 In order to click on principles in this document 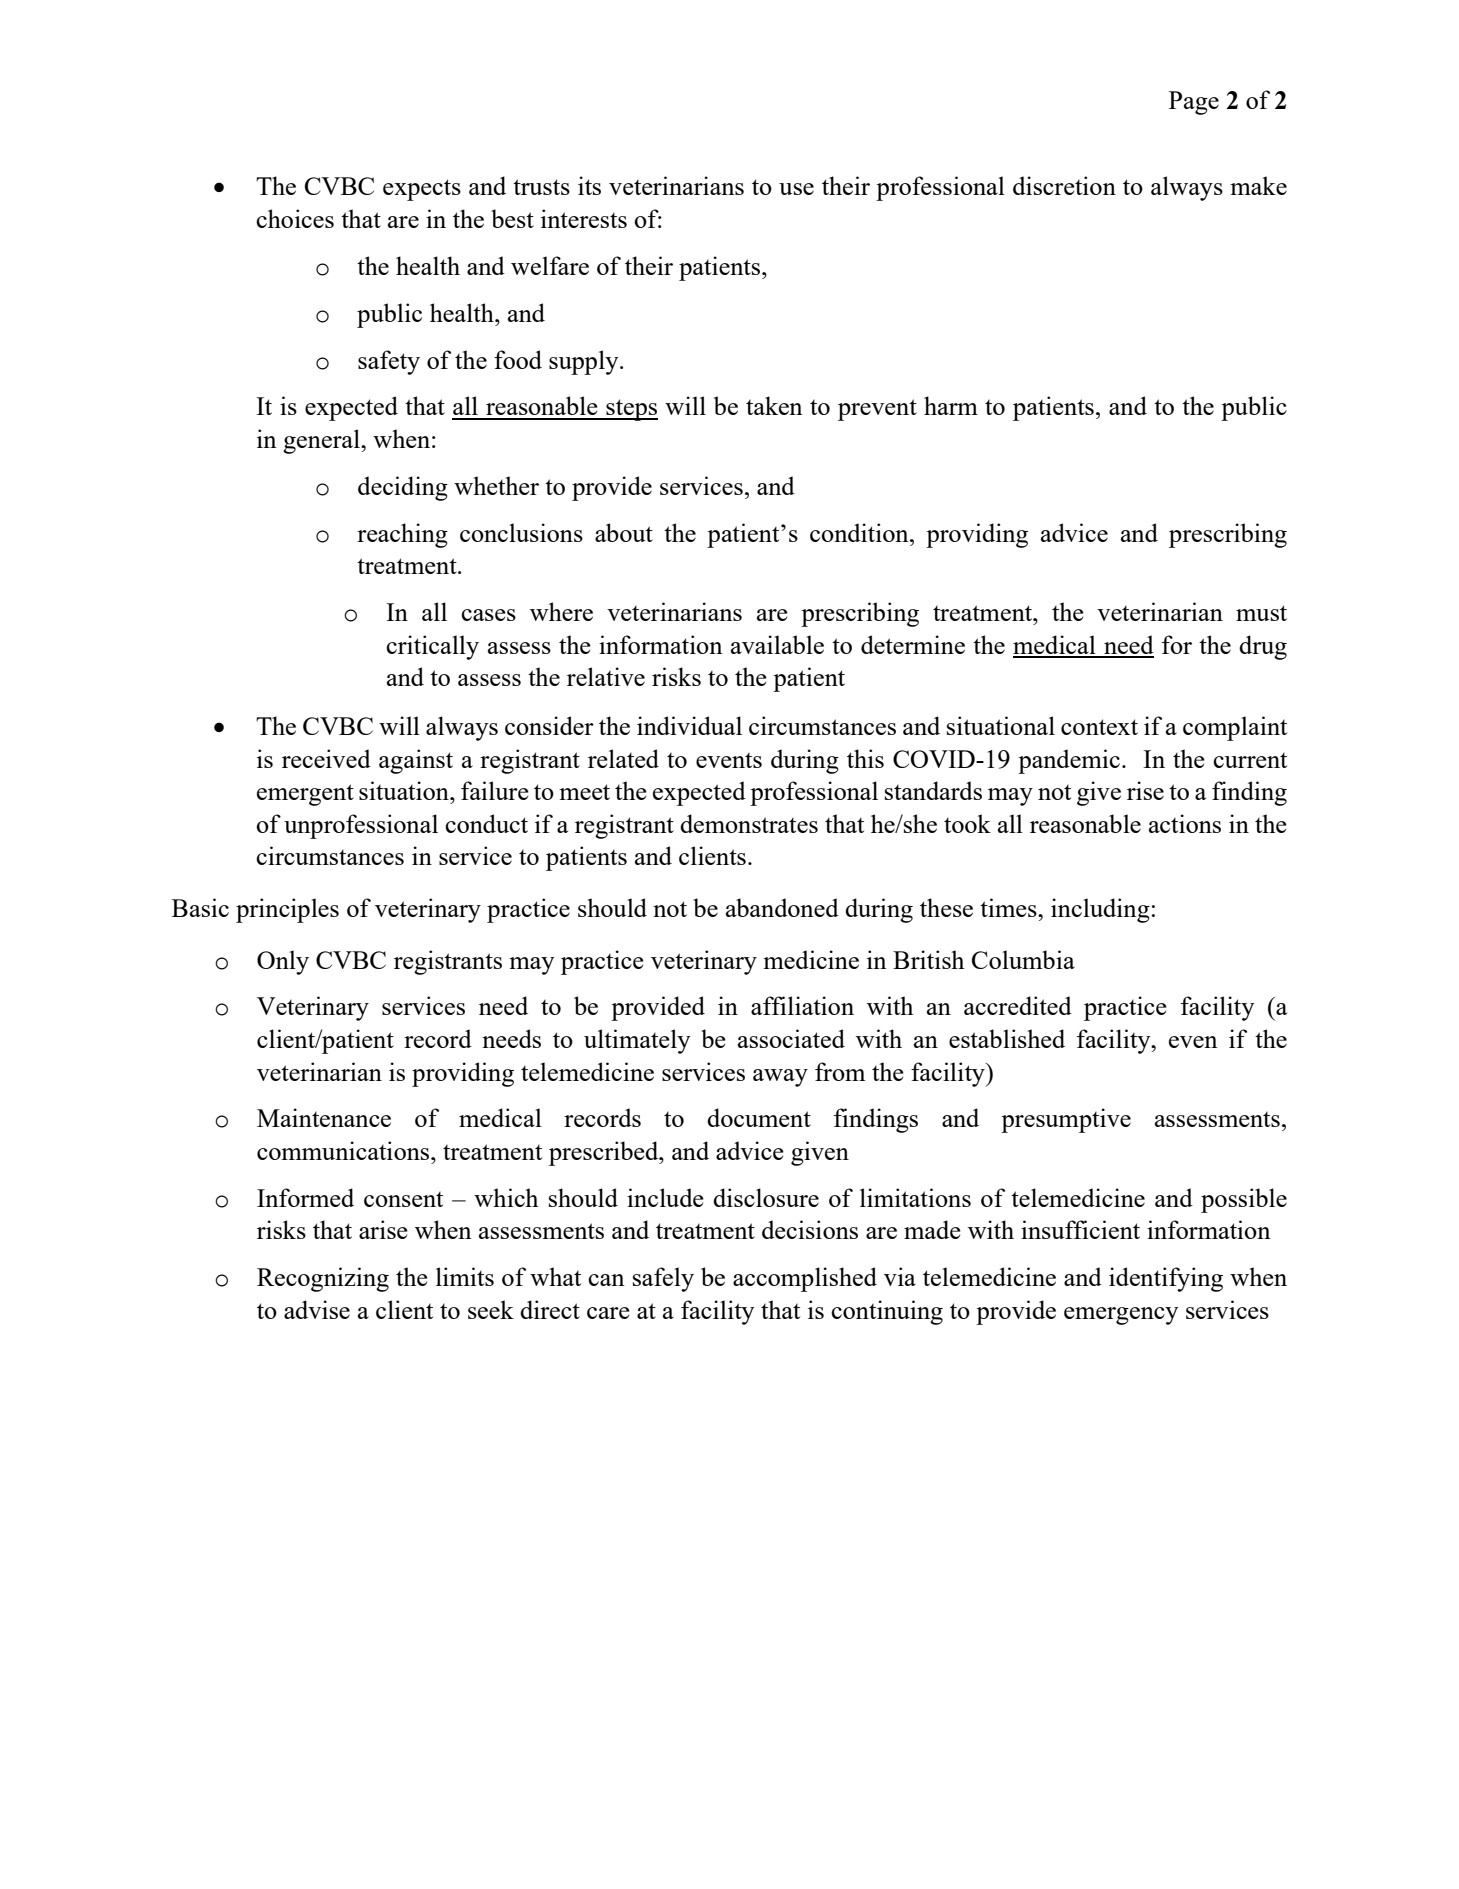, I will do `click(287, 910)`.
